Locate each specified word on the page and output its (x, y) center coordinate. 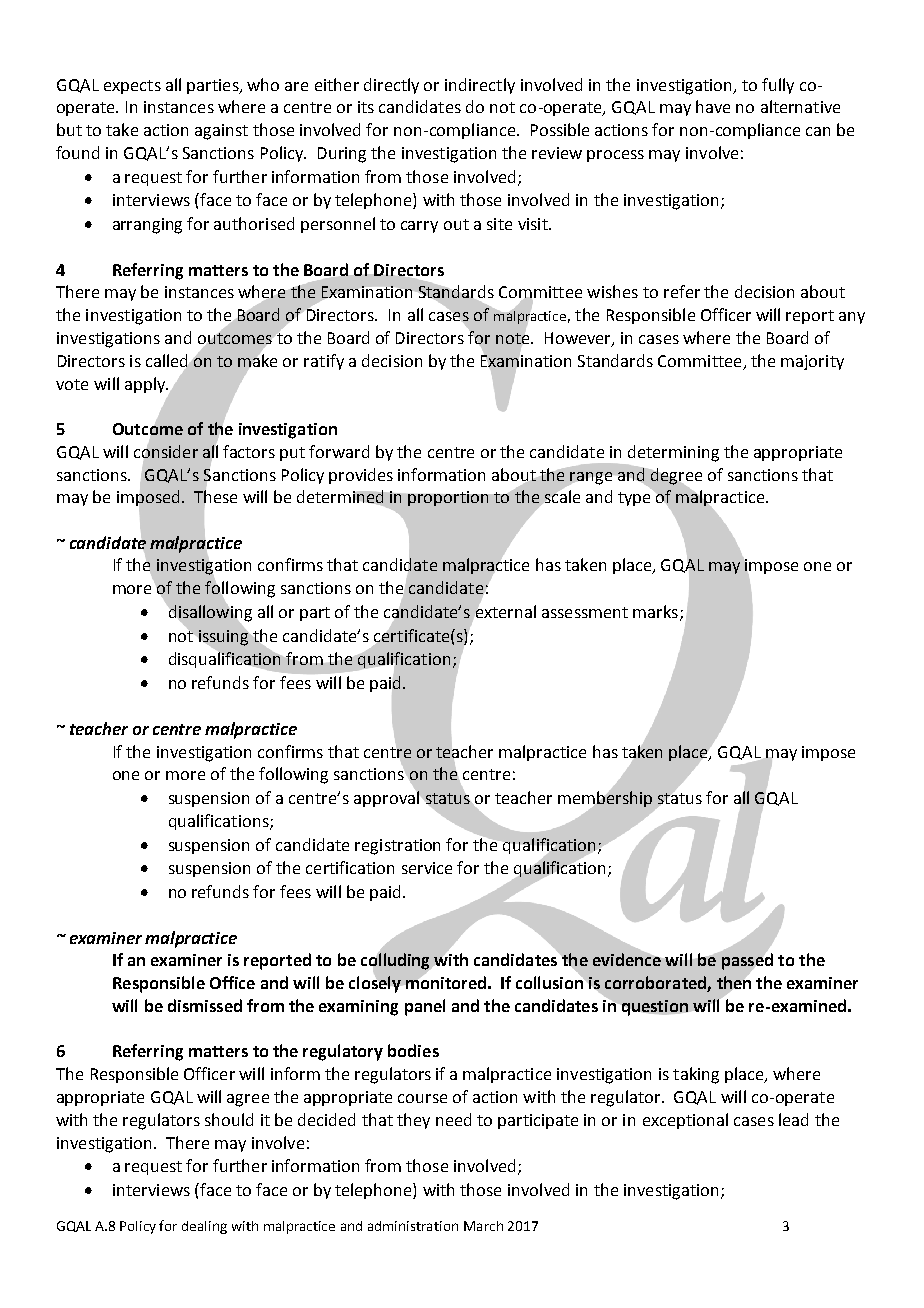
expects (132, 87)
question (655, 1008)
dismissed (205, 1005)
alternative (800, 106)
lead (793, 1119)
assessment (585, 612)
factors (249, 451)
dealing (204, 1227)
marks (655, 611)
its (366, 107)
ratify (324, 362)
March (483, 1226)
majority (812, 362)
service (427, 868)
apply (146, 385)
